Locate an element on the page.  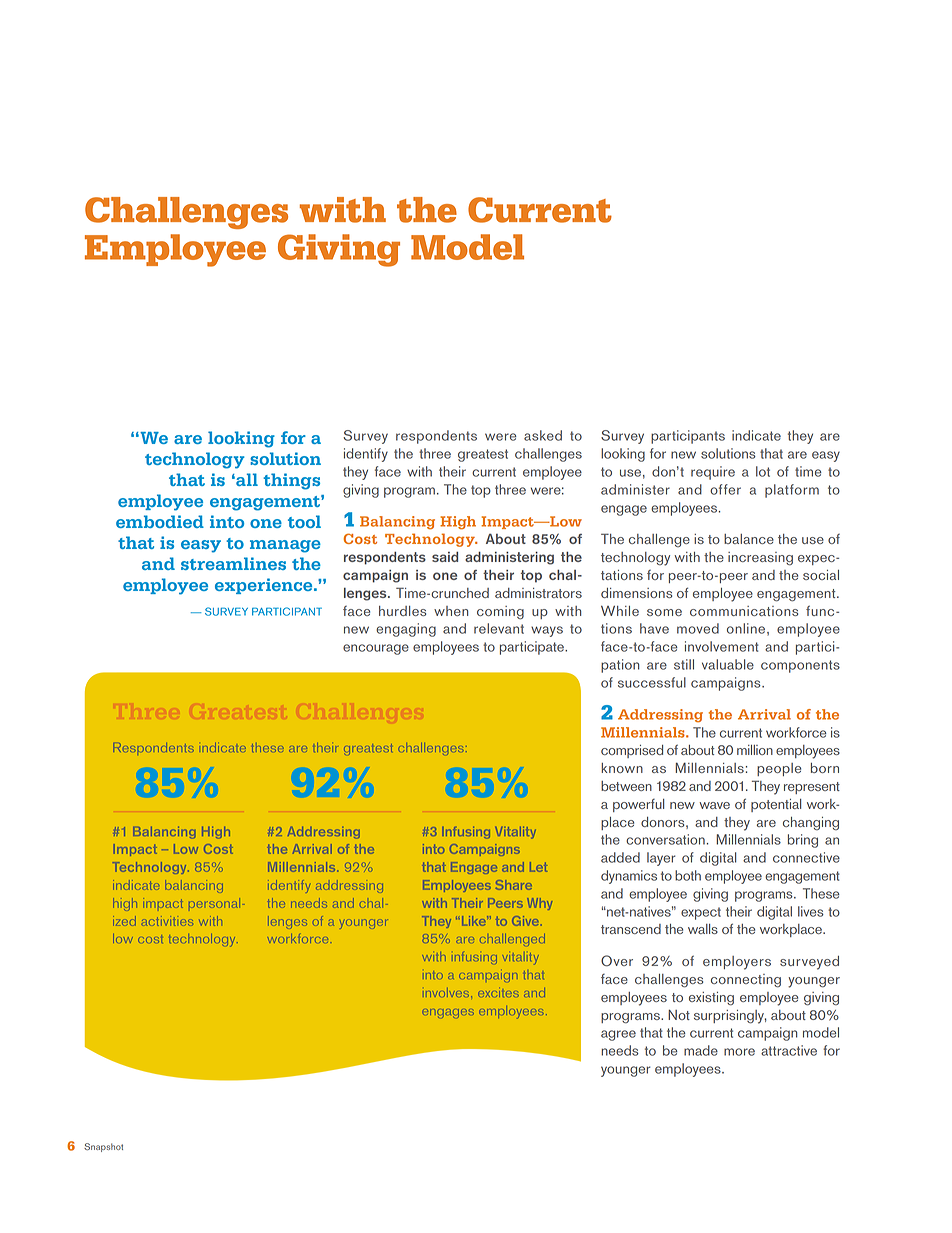
excites is located at coordinates (498, 994).
